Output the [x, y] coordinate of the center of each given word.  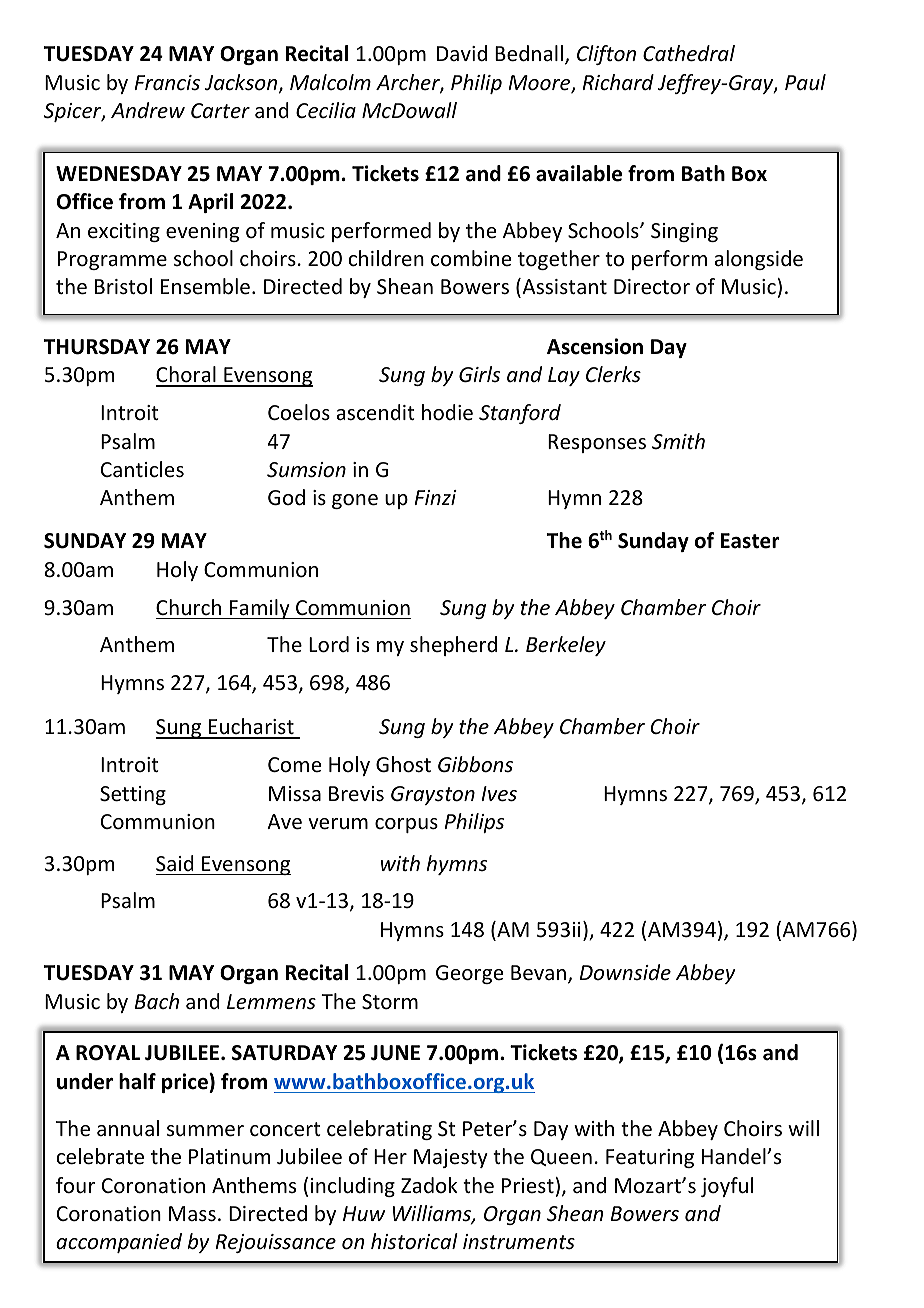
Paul [805, 82]
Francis [167, 83]
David [462, 53]
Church [188, 607]
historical [414, 1241]
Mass [192, 1214]
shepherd [453, 646]
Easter [750, 541]
